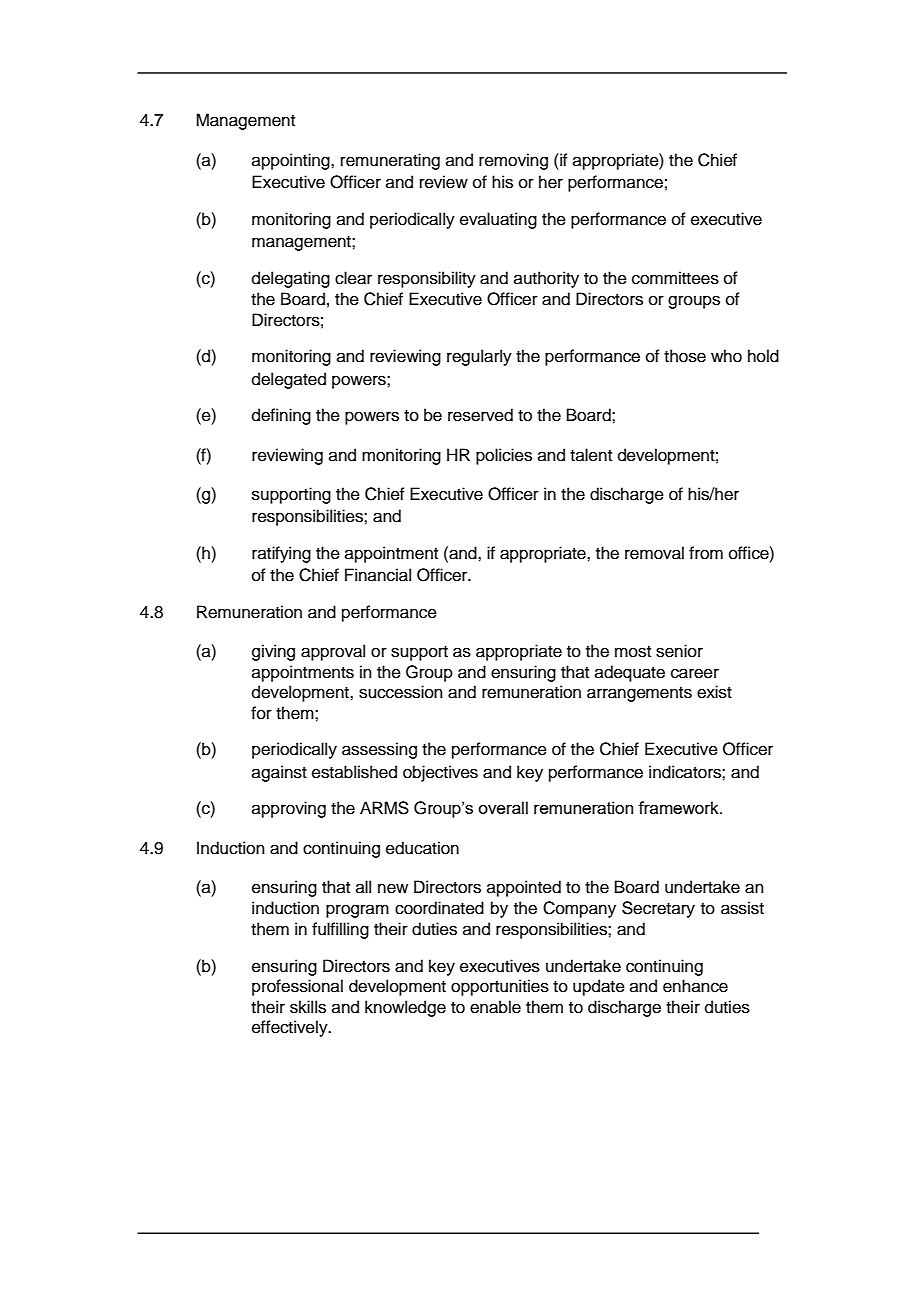 Image resolution: width=924 pixels, height=1309 pixels. I want to click on most, so click(633, 652).
